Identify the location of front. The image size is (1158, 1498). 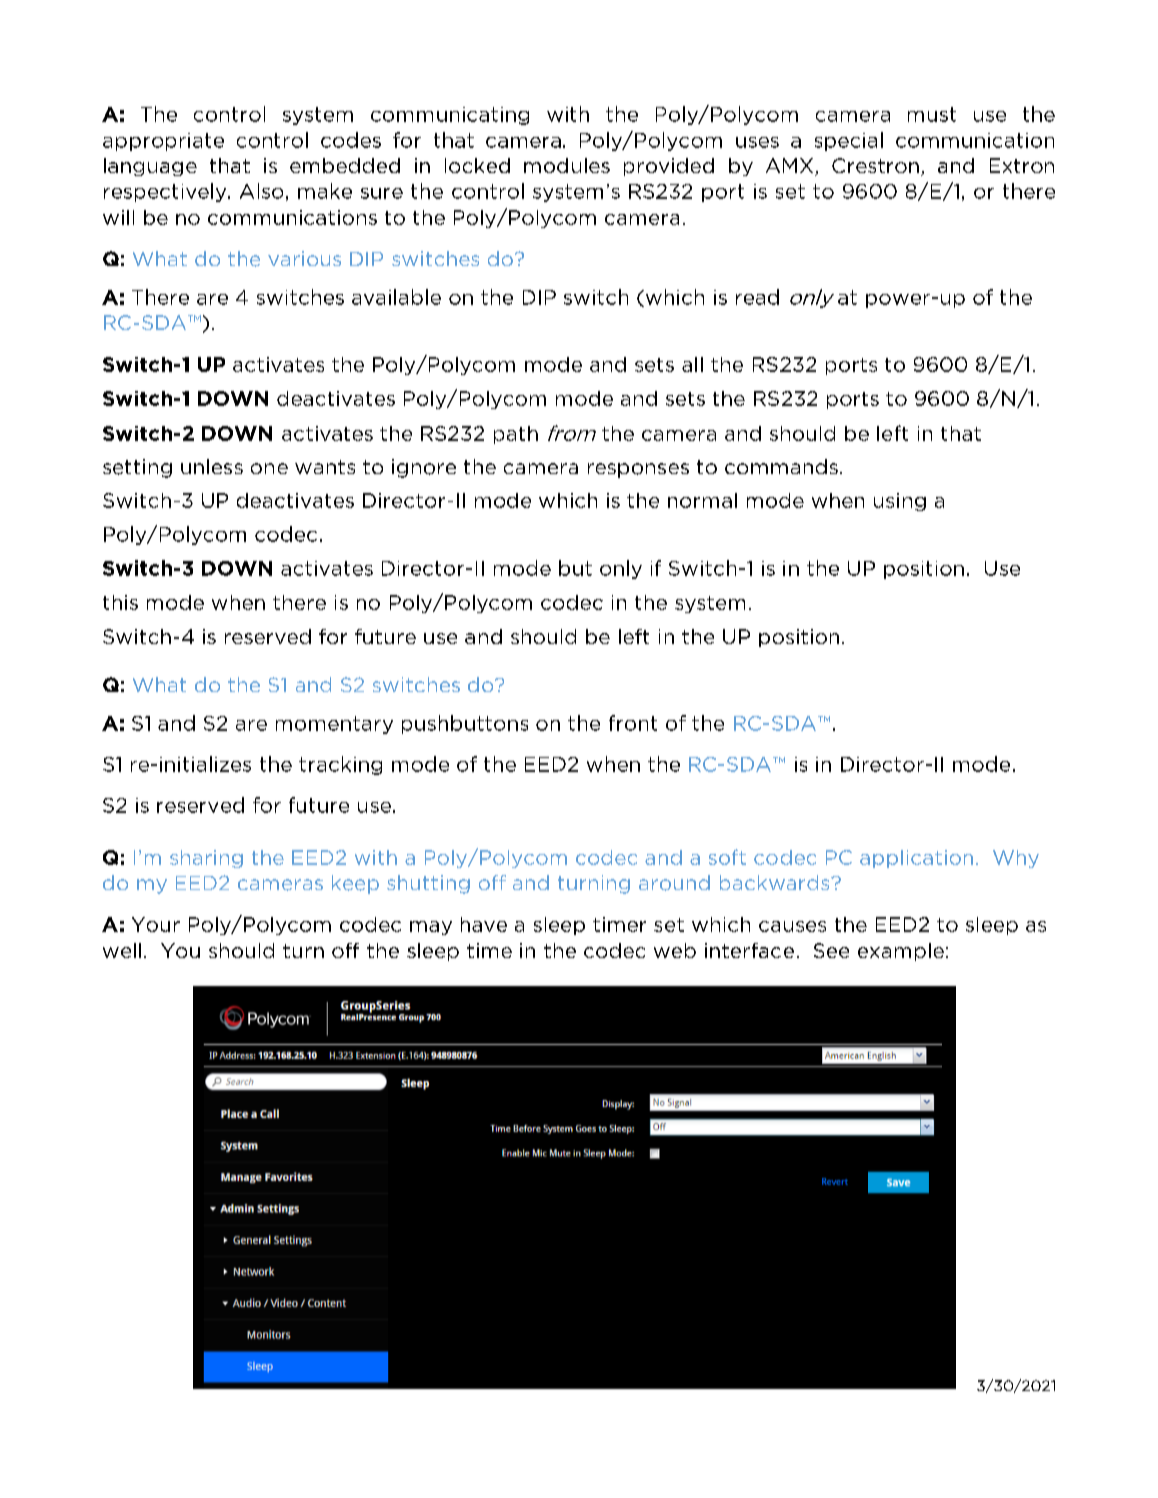
(633, 723).
